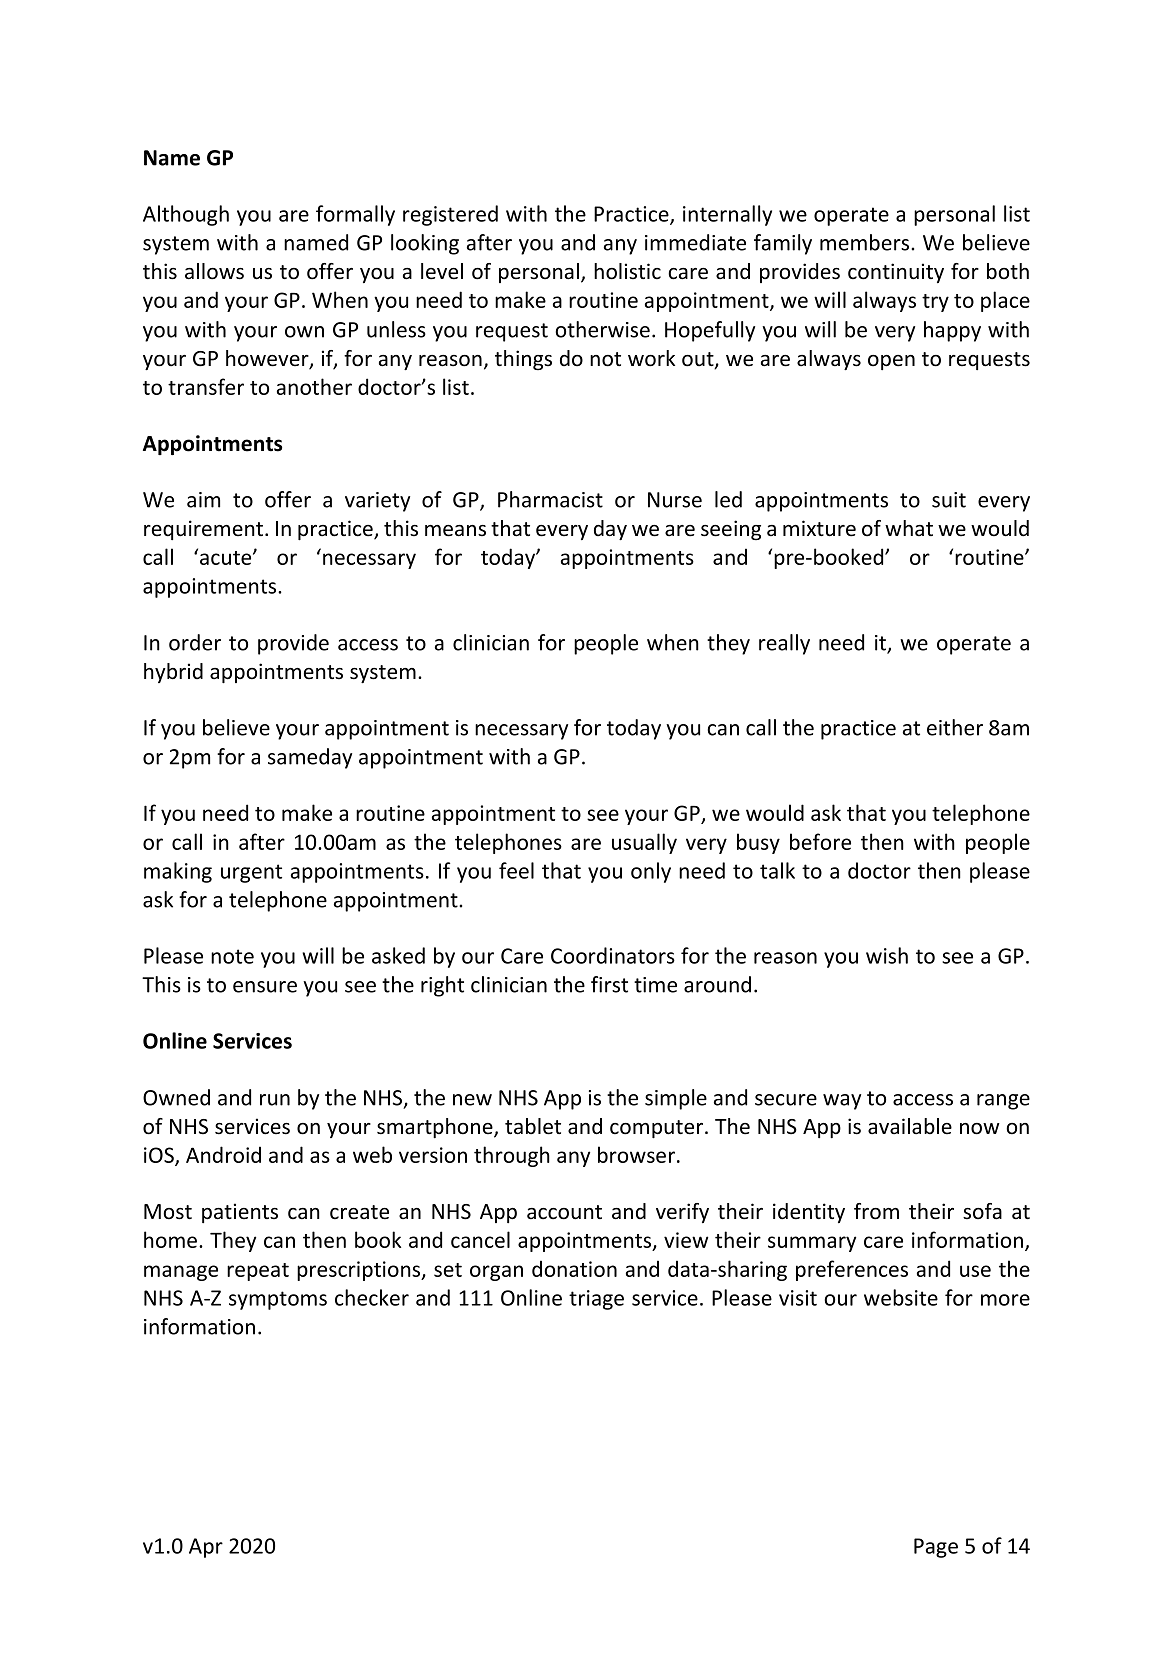 The width and height of the image is (1172, 1657). I want to click on from, so click(876, 1211).
